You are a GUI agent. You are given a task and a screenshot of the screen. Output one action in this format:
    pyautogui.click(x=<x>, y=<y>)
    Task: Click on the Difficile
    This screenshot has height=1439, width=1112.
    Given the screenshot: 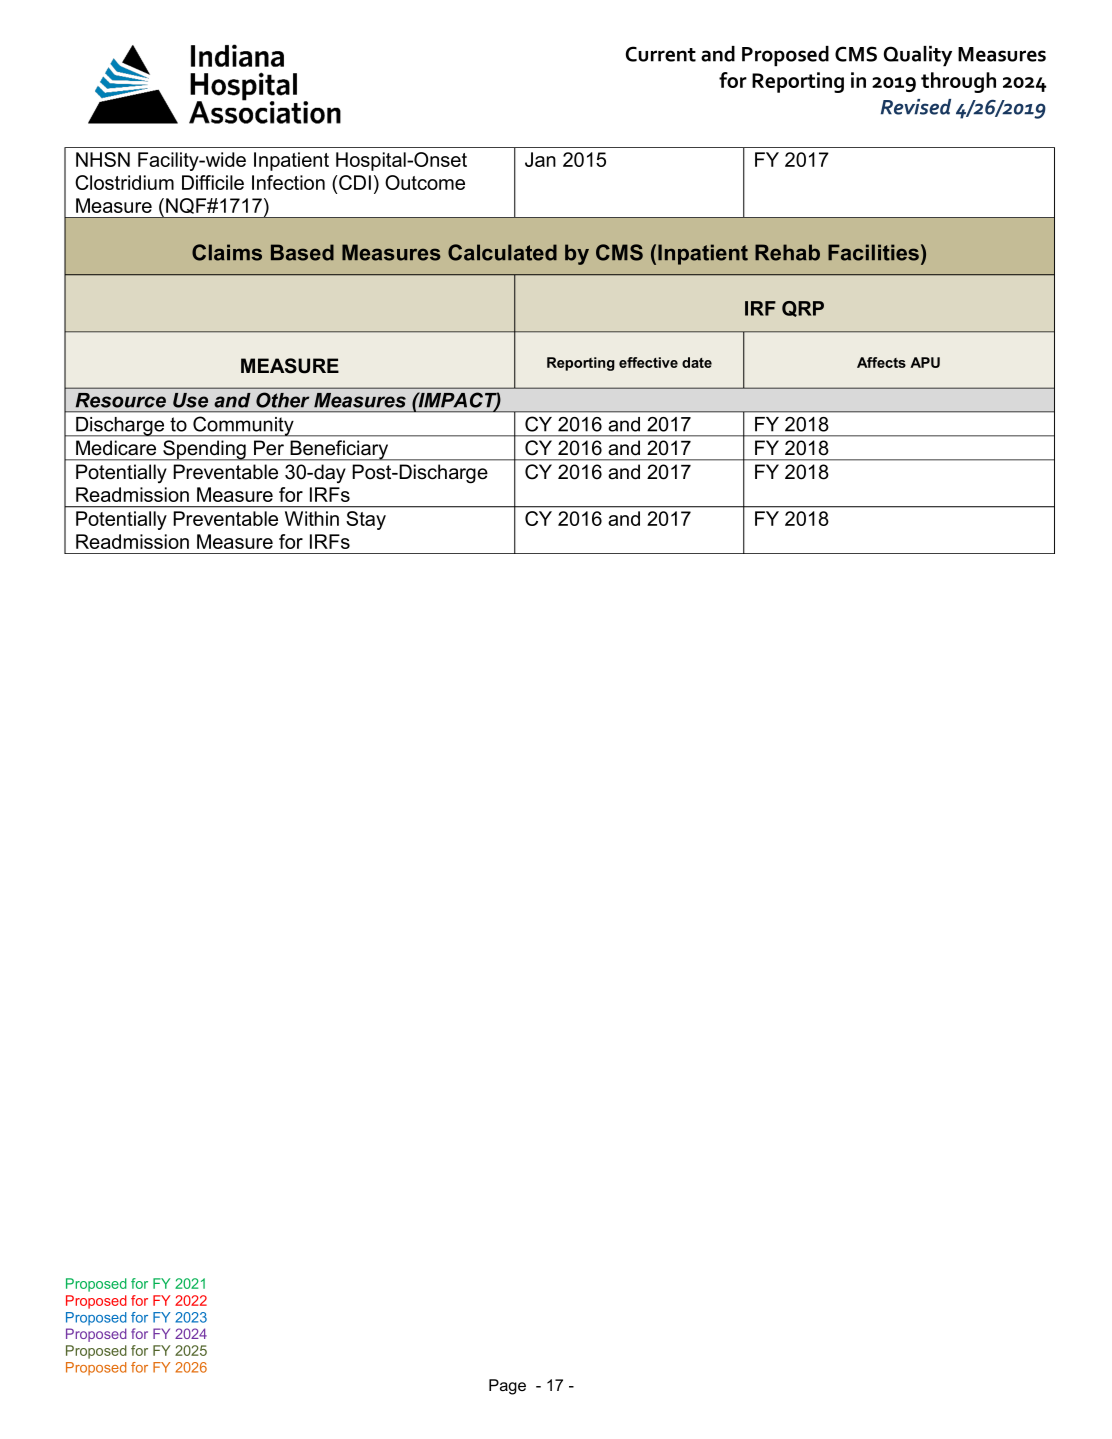 What is the action you would take?
    pyautogui.click(x=213, y=182)
